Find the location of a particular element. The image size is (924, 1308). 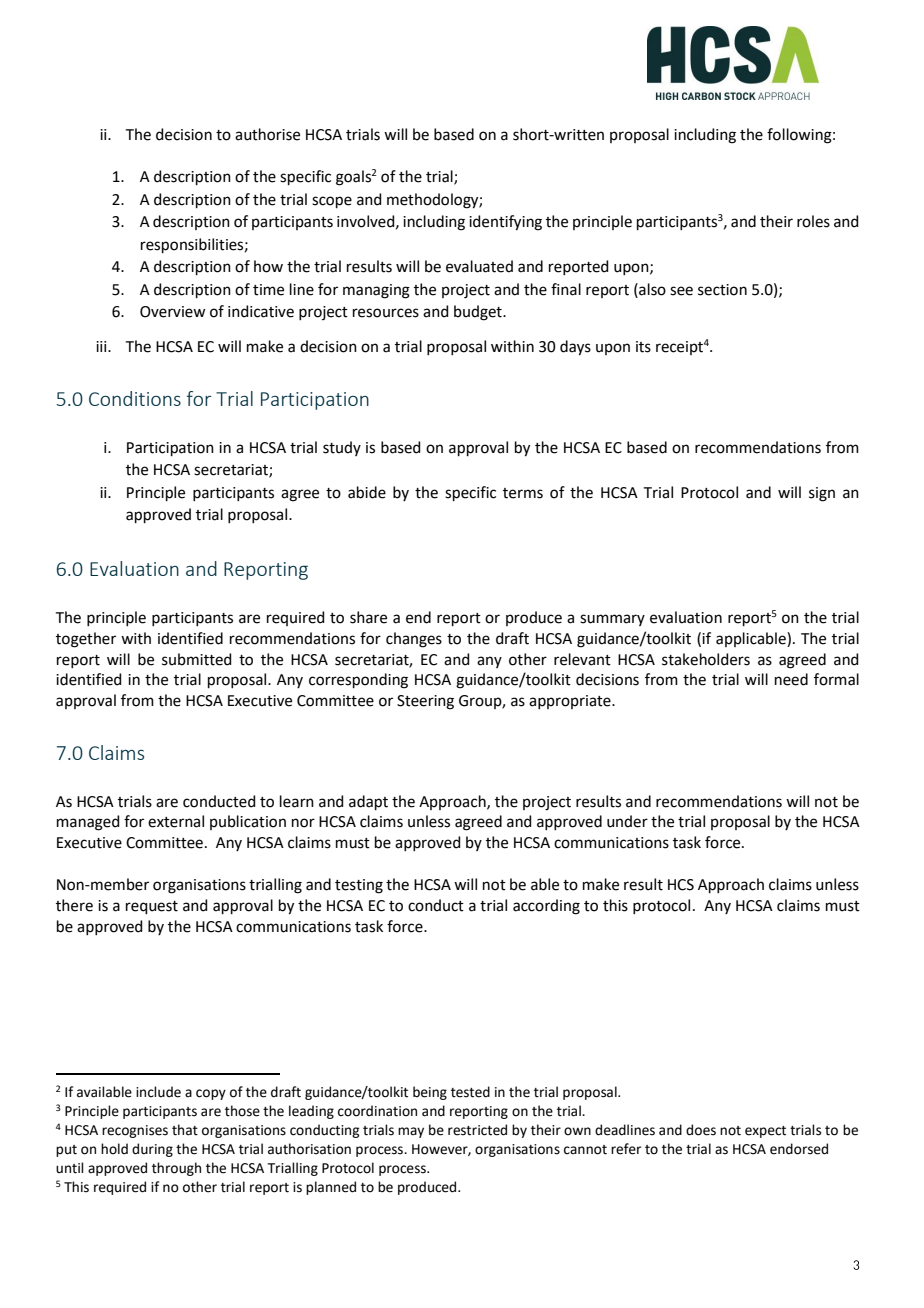

roles is located at coordinates (813, 221).
